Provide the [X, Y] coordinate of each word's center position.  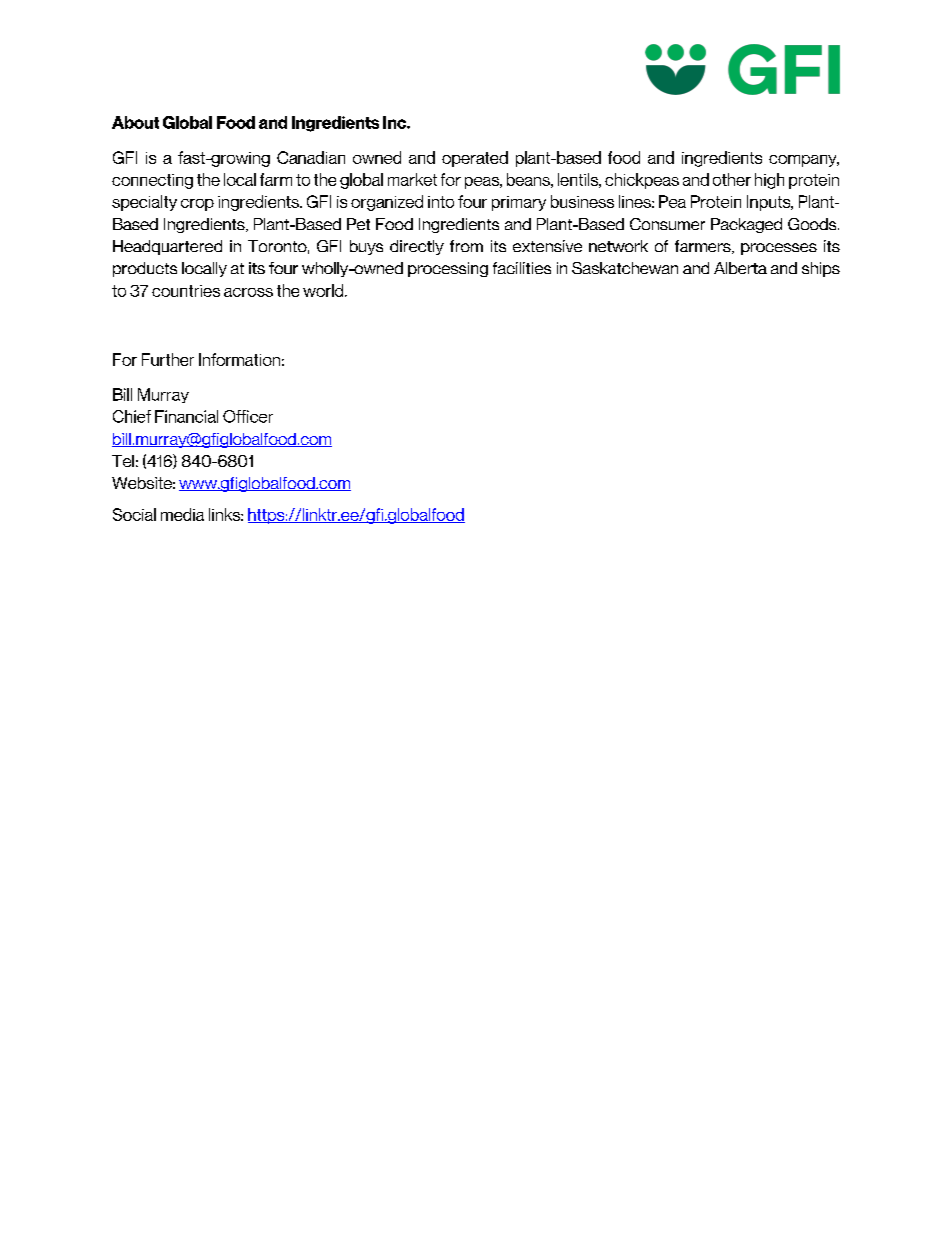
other [732, 179]
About [135, 122]
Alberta [740, 268]
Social [134, 514]
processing [448, 269]
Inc [395, 122]
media [182, 514]
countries [186, 291]
